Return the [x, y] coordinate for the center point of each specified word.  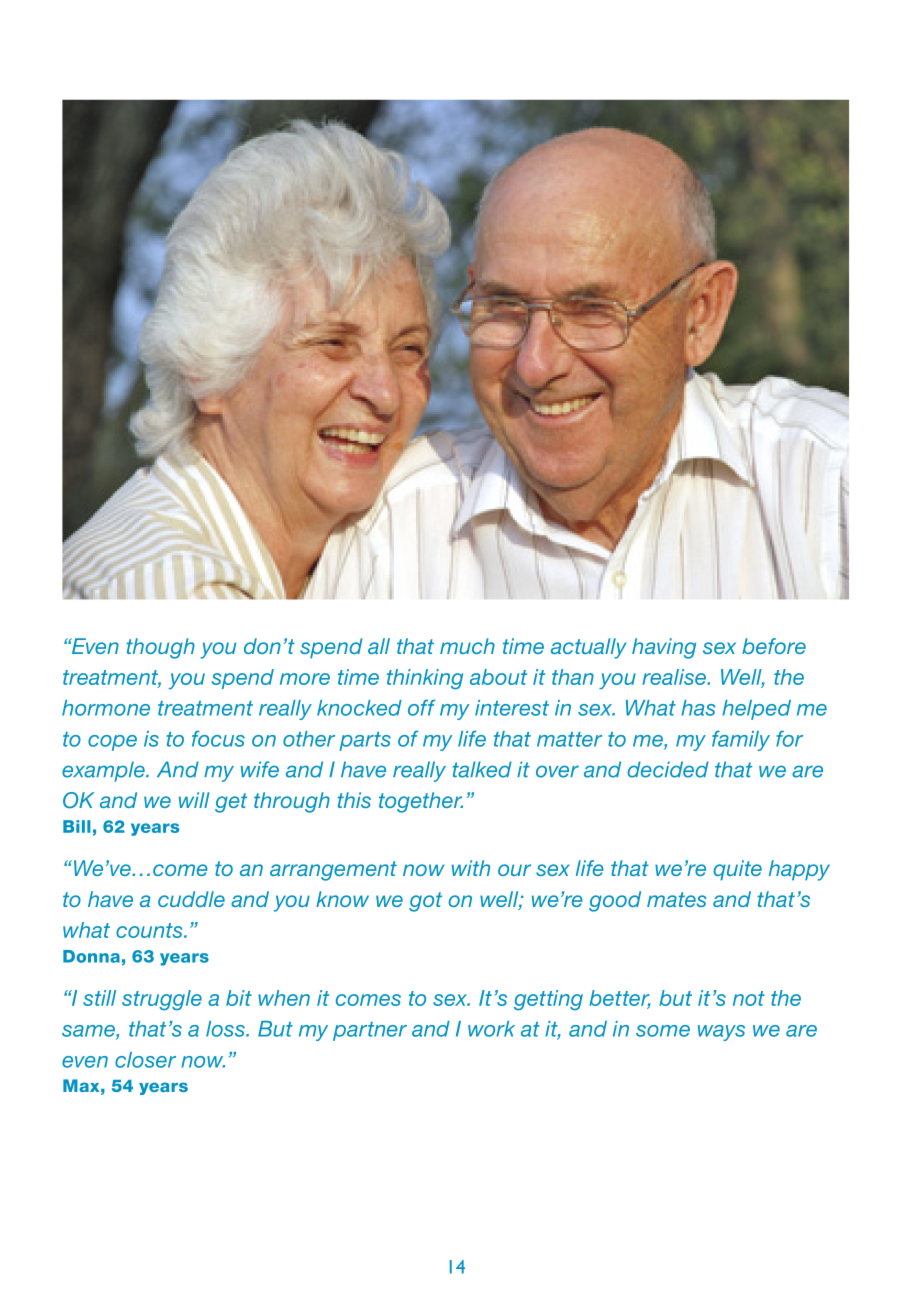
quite [737, 870]
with [471, 868]
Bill [77, 826]
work [491, 1029]
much [467, 646]
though [160, 648]
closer [145, 1060]
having [664, 648]
